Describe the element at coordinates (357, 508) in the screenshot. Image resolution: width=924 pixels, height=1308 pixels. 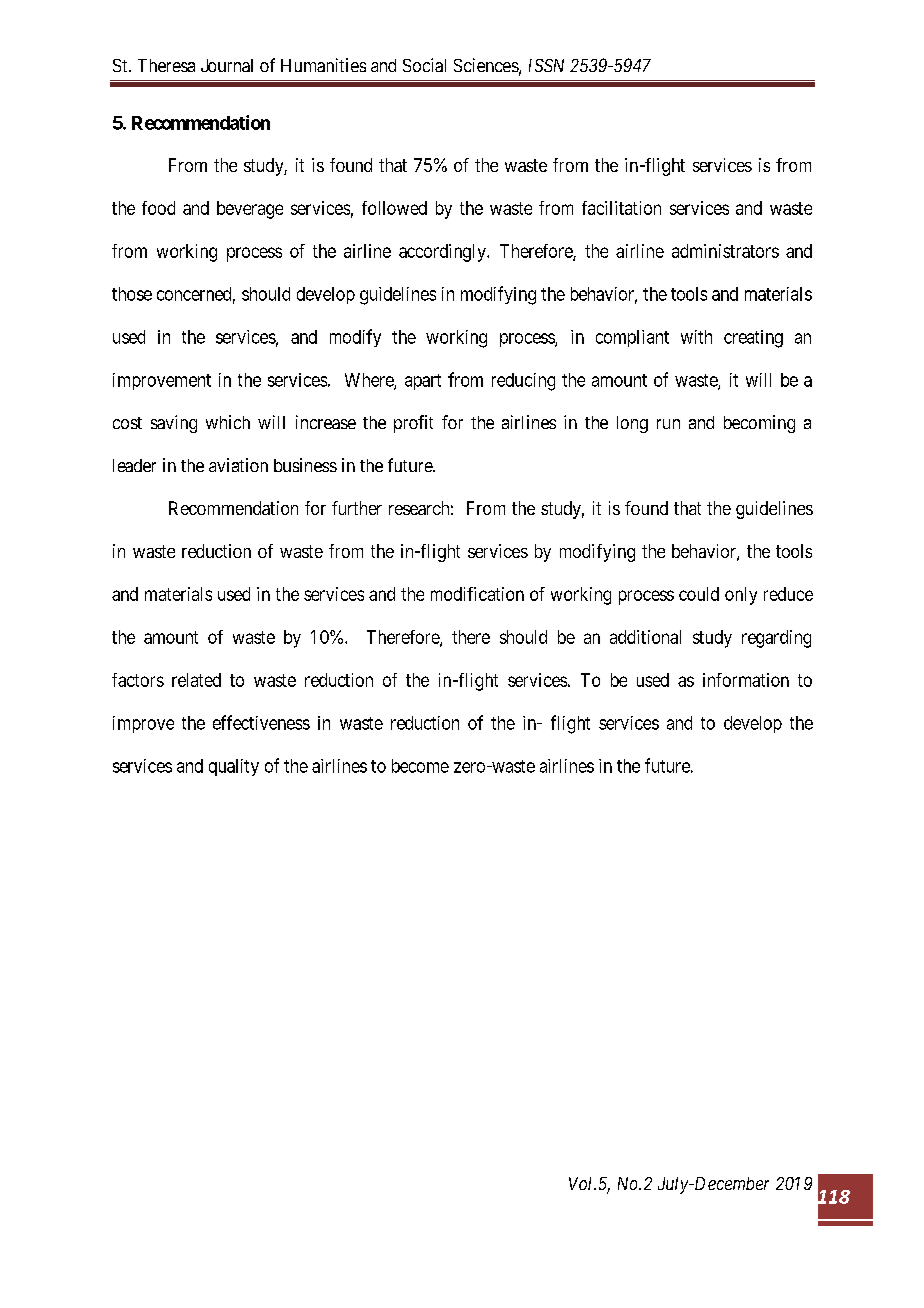
I see `further` at that location.
